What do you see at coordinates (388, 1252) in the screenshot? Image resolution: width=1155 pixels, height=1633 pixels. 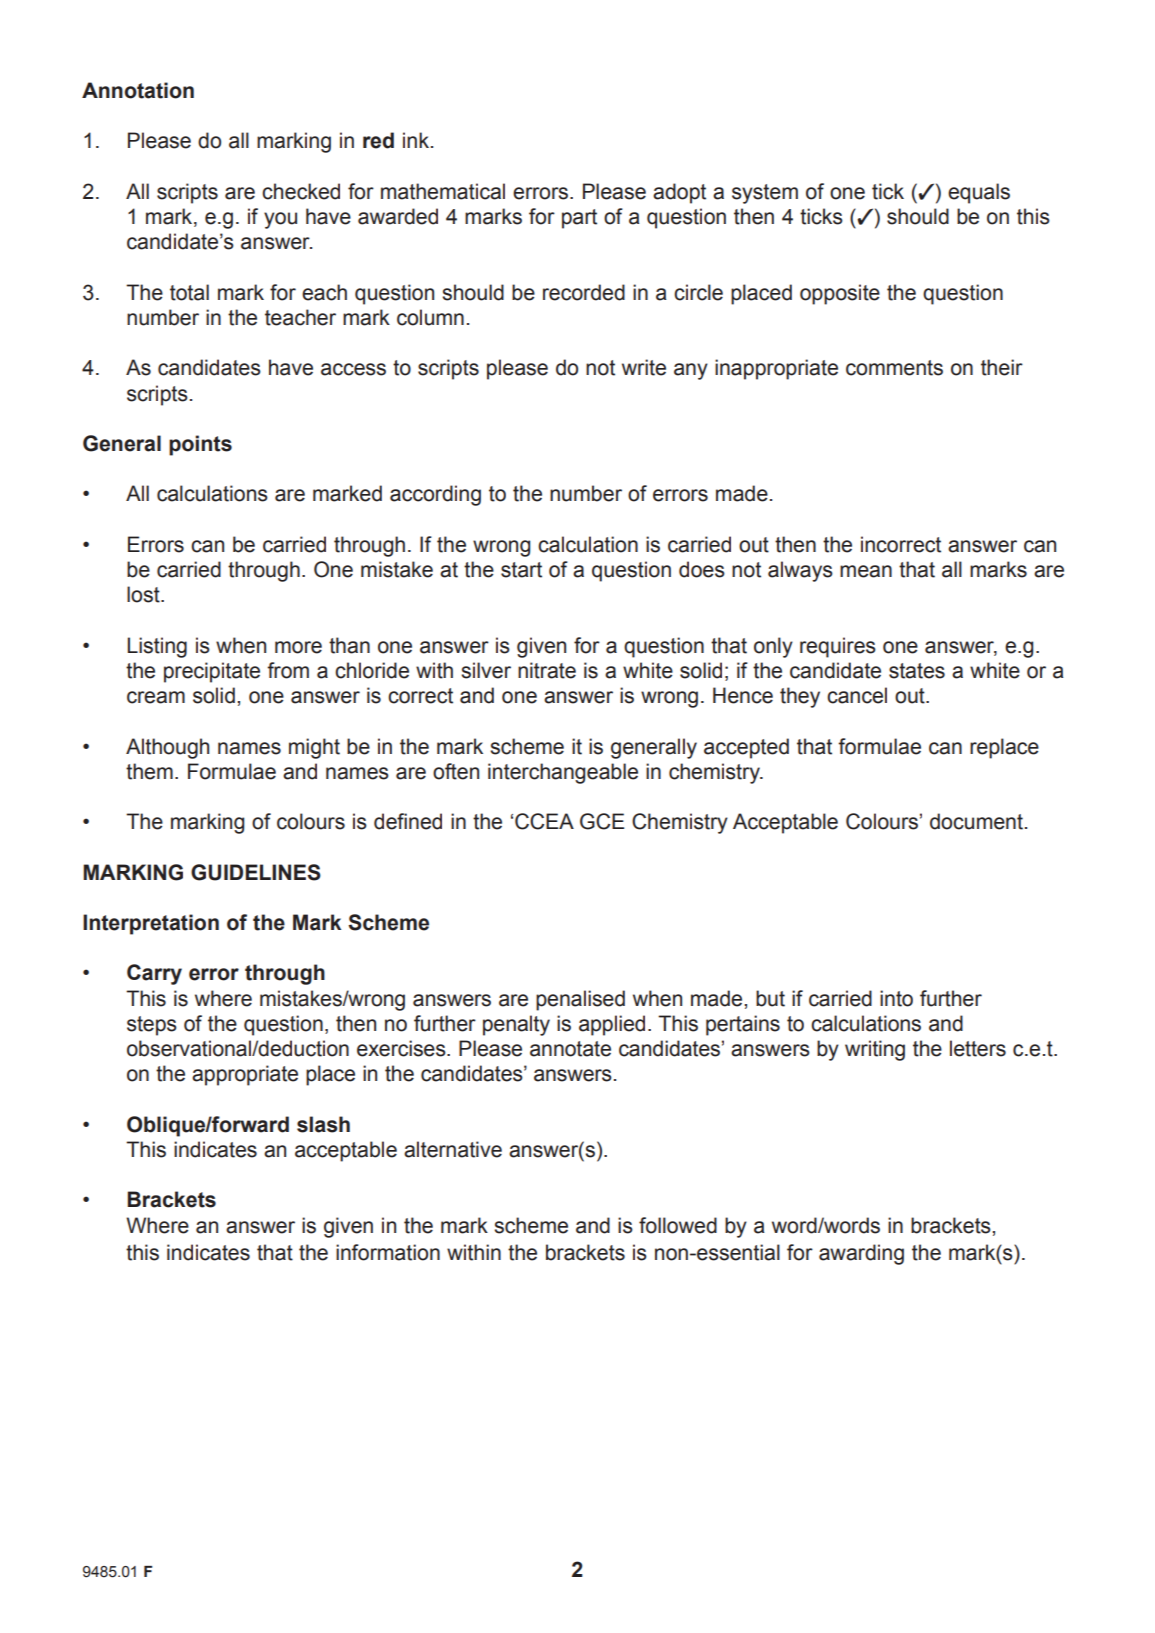 I see `information` at bounding box center [388, 1252].
